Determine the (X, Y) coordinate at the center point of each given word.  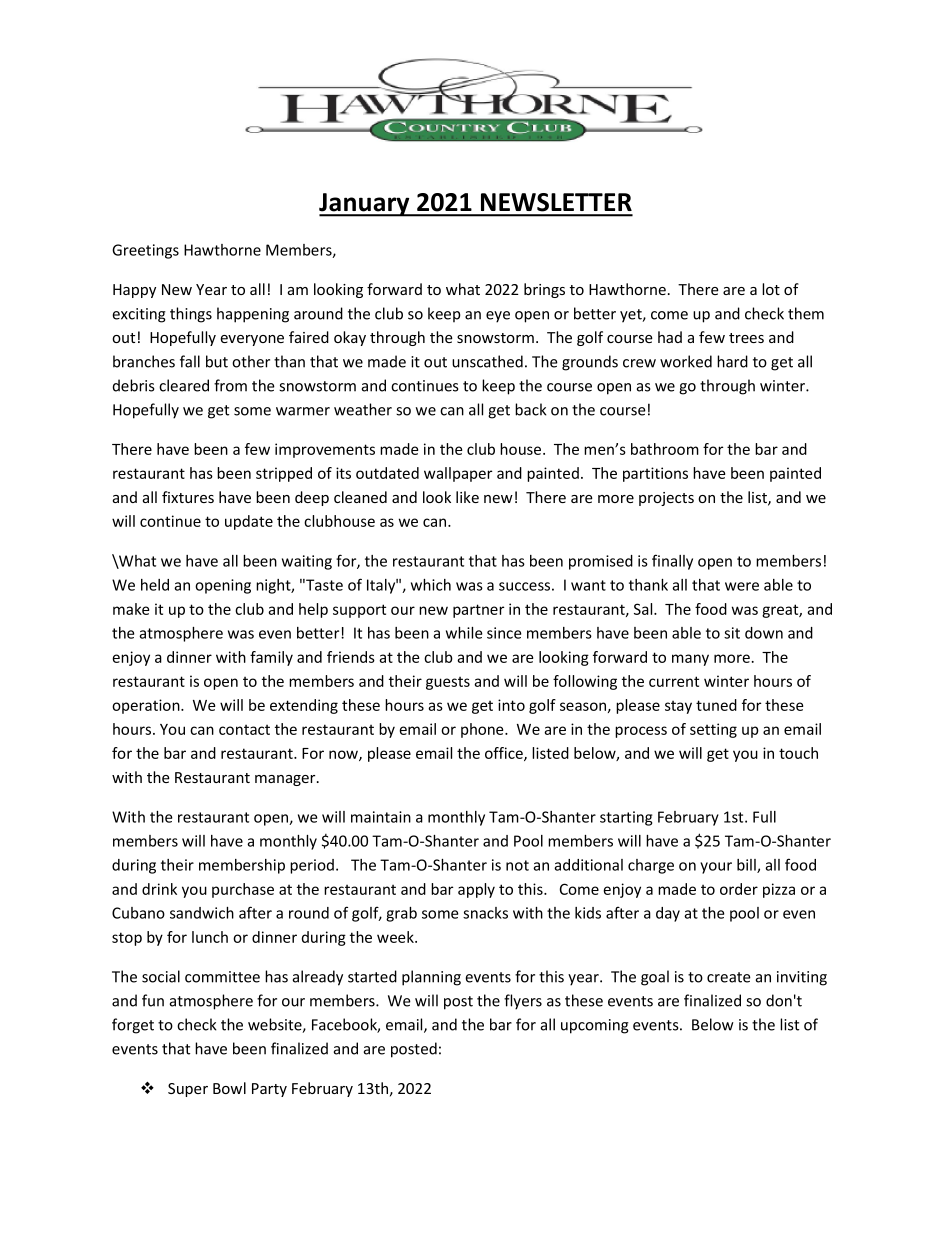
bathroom (665, 449)
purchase (243, 890)
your (716, 868)
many (690, 660)
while (464, 633)
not (517, 865)
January (365, 205)
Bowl (229, 1088)
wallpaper (458, 474)
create (729, 977)
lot (771, 289)
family (271, 658)
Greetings (145, 251)
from (230, 385)
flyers (523, 1002)
